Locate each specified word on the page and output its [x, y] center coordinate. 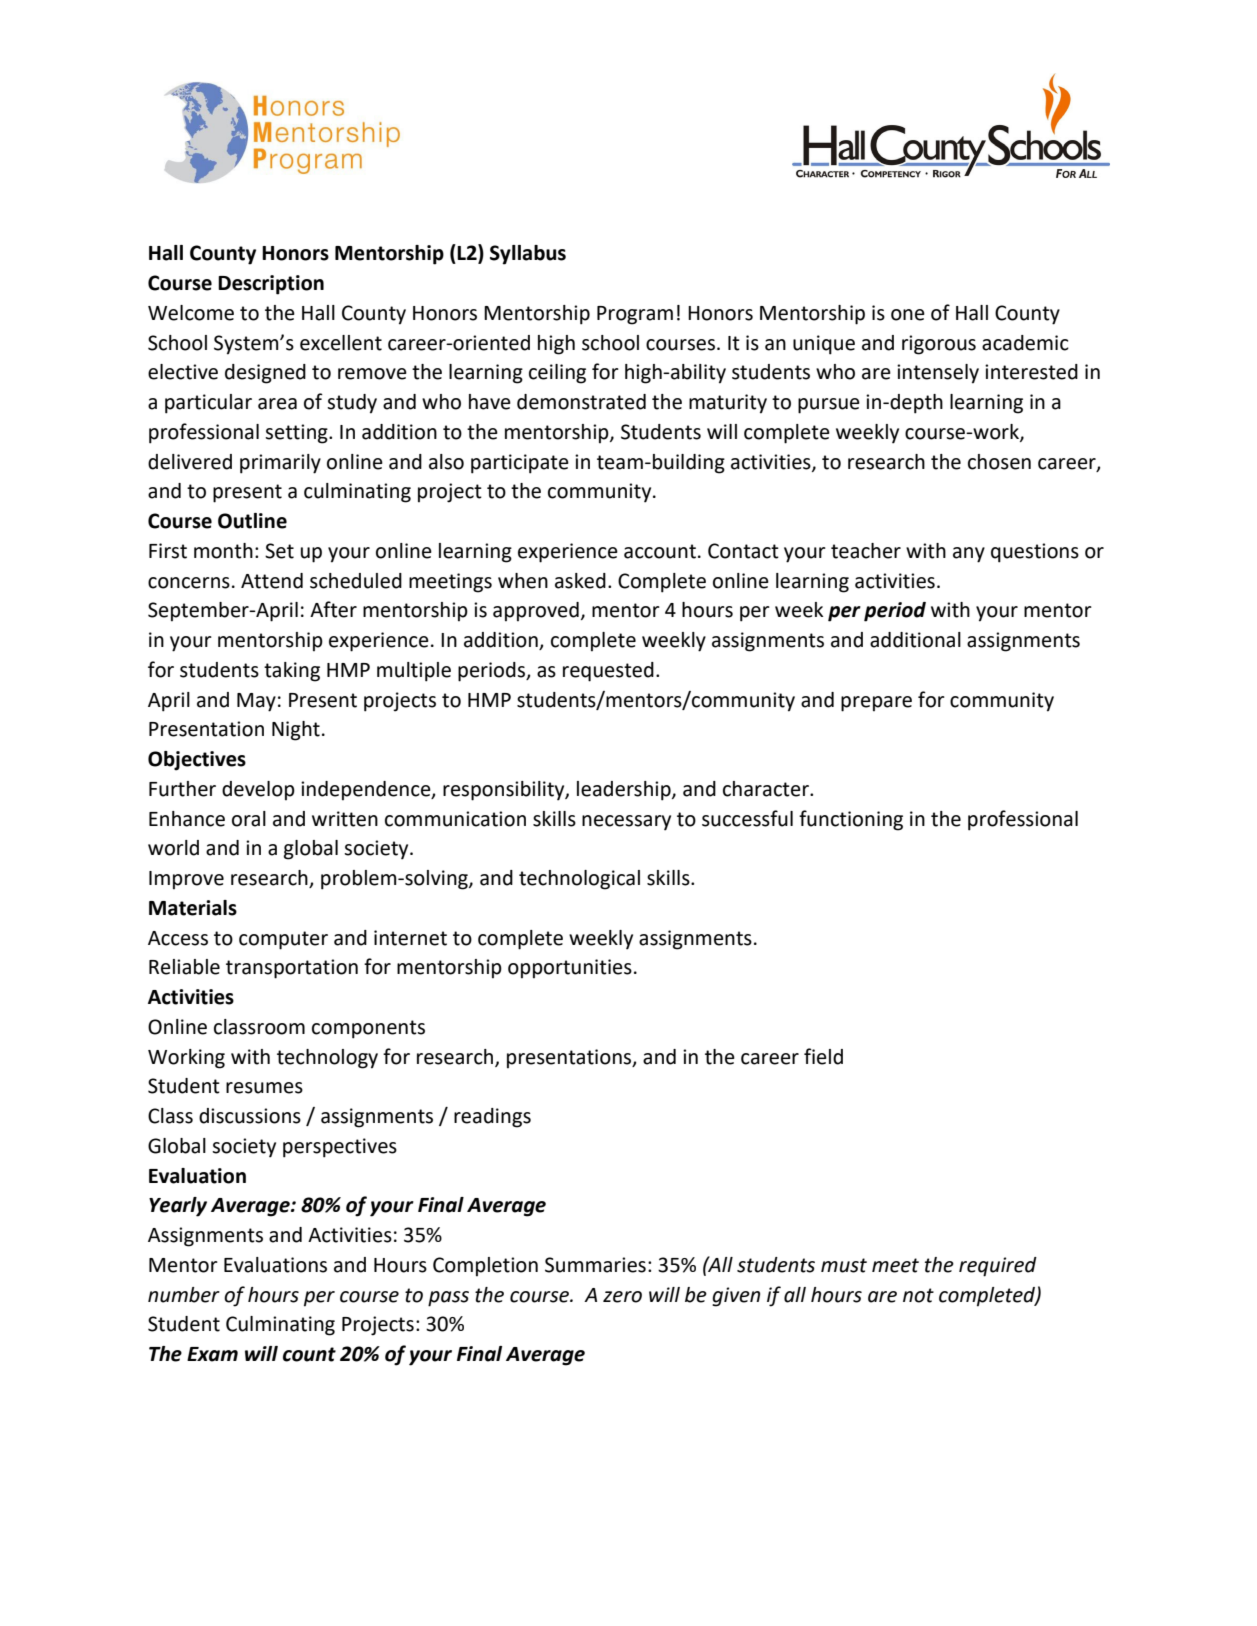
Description [271, 285]
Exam [212, 1354]
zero [622, 1297]
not [918, 1295]
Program [635, 315]
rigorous [939, 345]
